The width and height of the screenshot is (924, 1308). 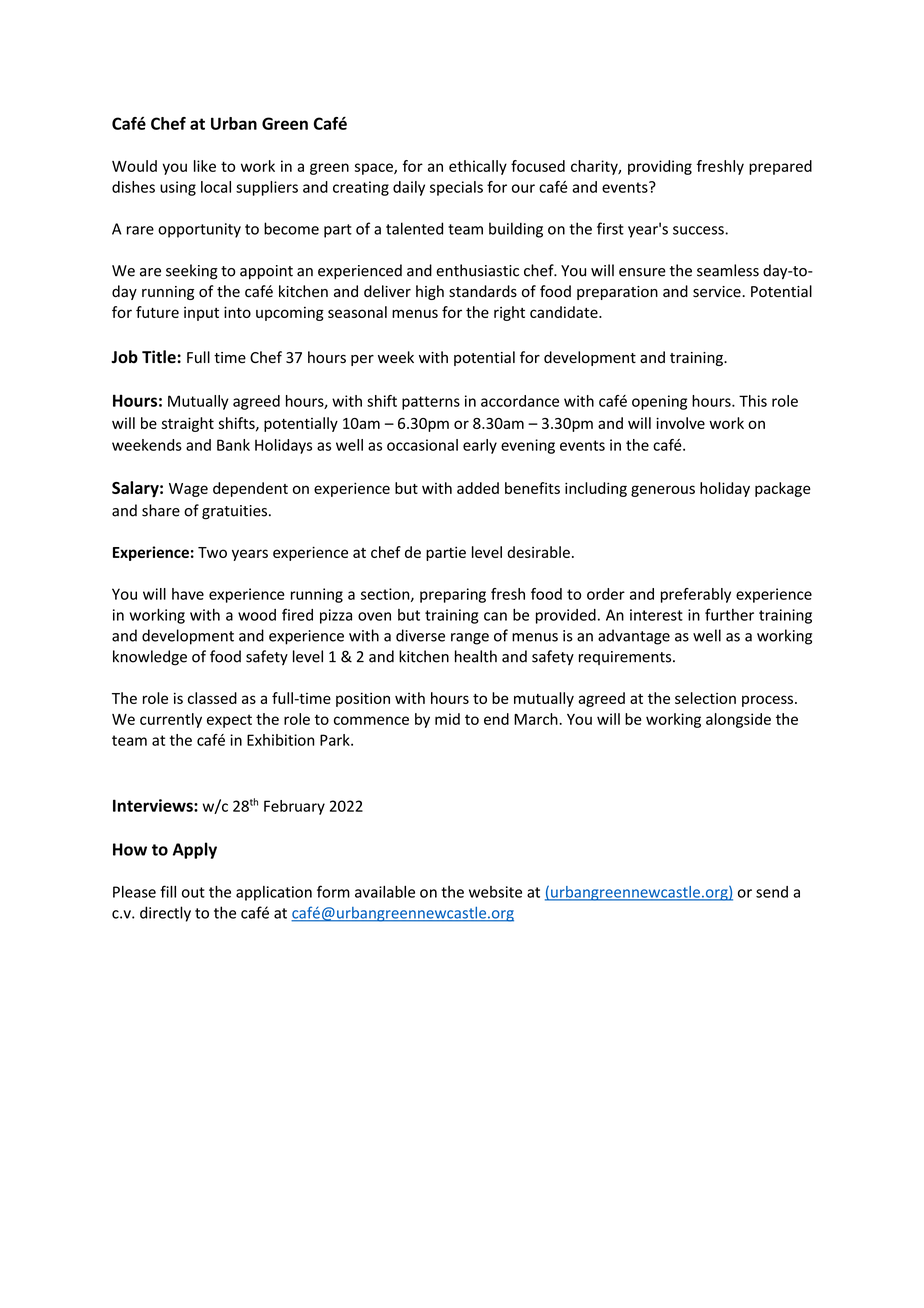 What do you see at coordinates (193, 892) in the screenshot?
I see `out` at bounding box center [193, 892].
